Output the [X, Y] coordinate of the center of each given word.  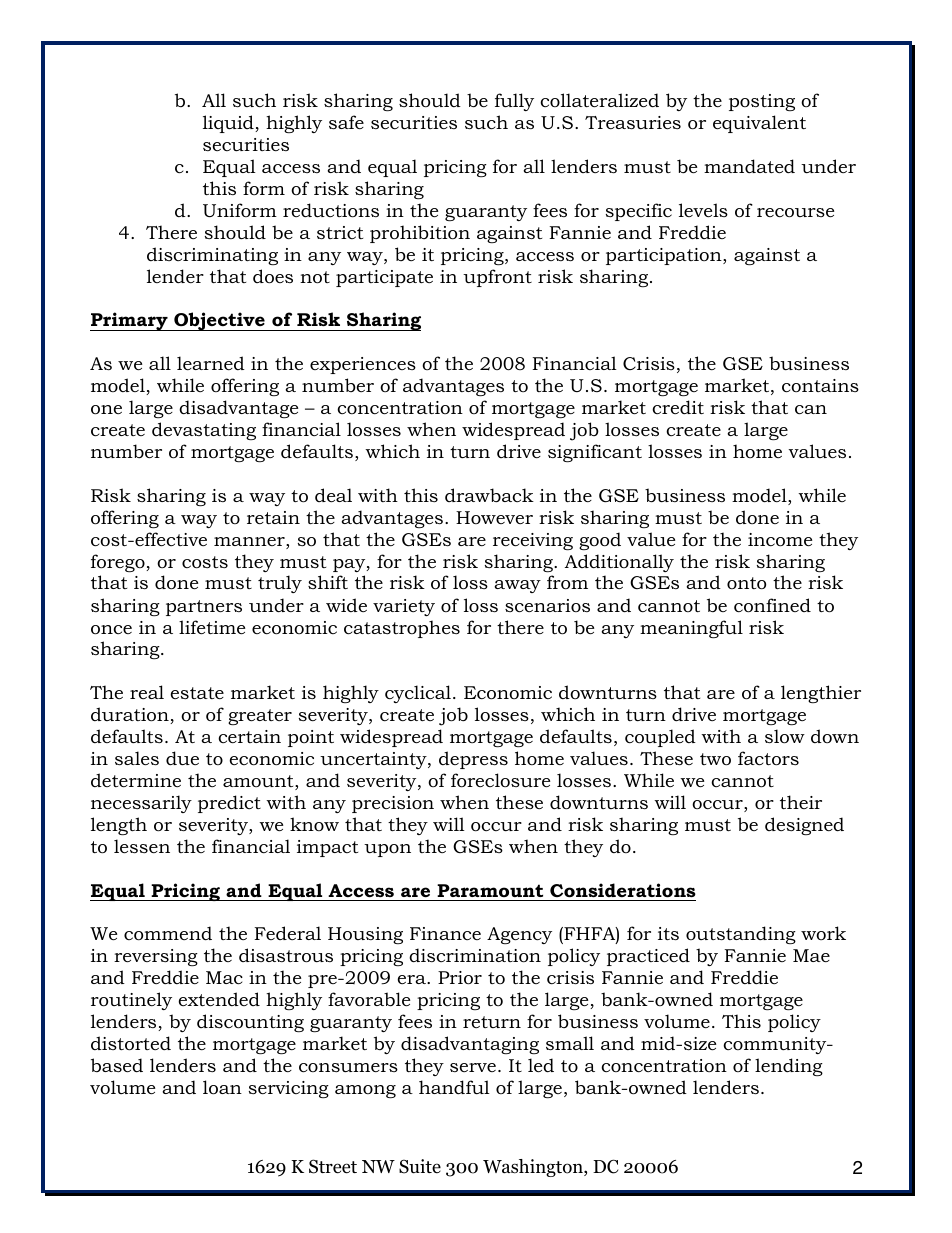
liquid [229, 124]
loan [222, 1087]
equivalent [759, 124]
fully [514, 102]
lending [789, 1067]
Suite [420, 1166]
